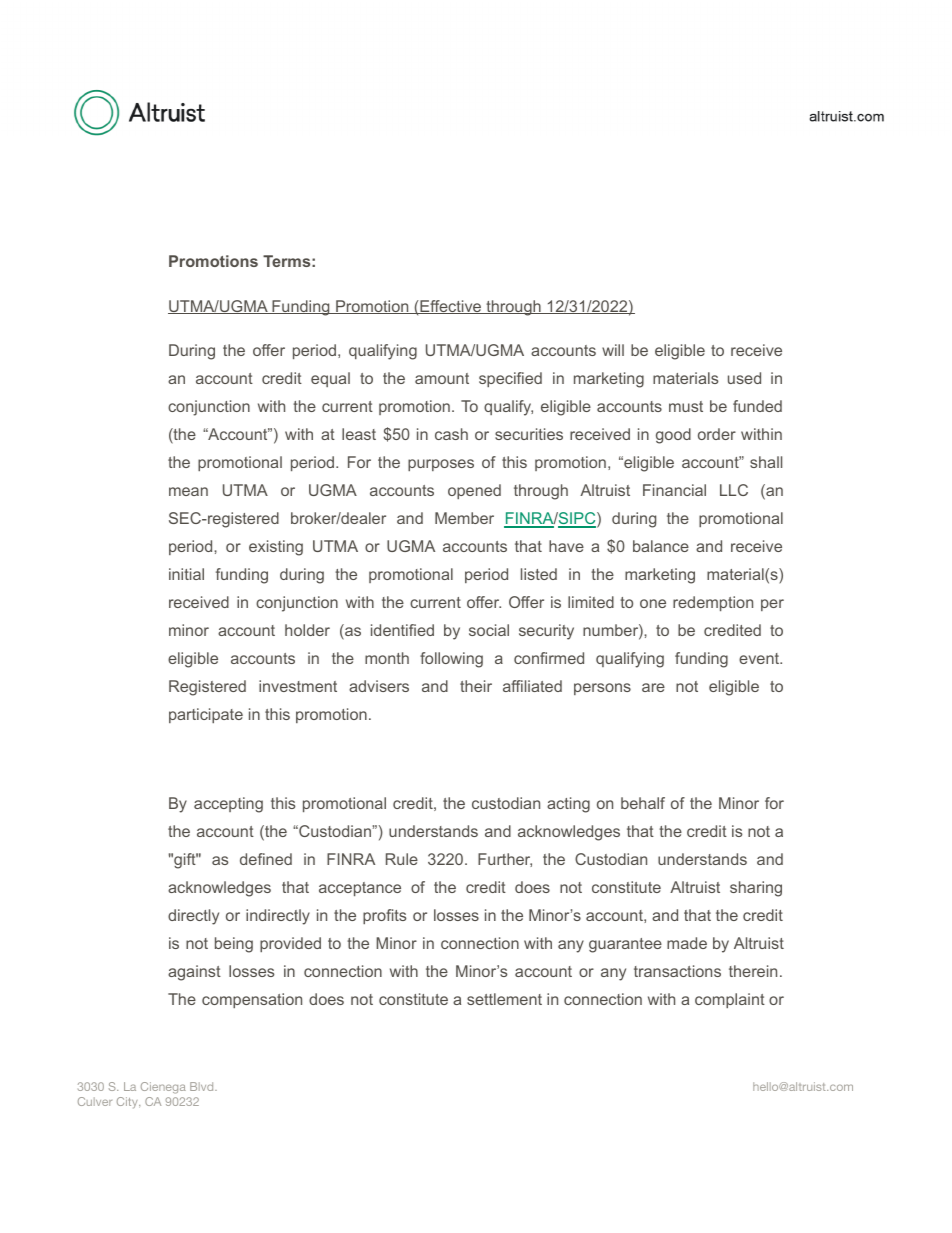 The height and width of the image is (1233, 952). I want to click on their, so click(476, 686).
